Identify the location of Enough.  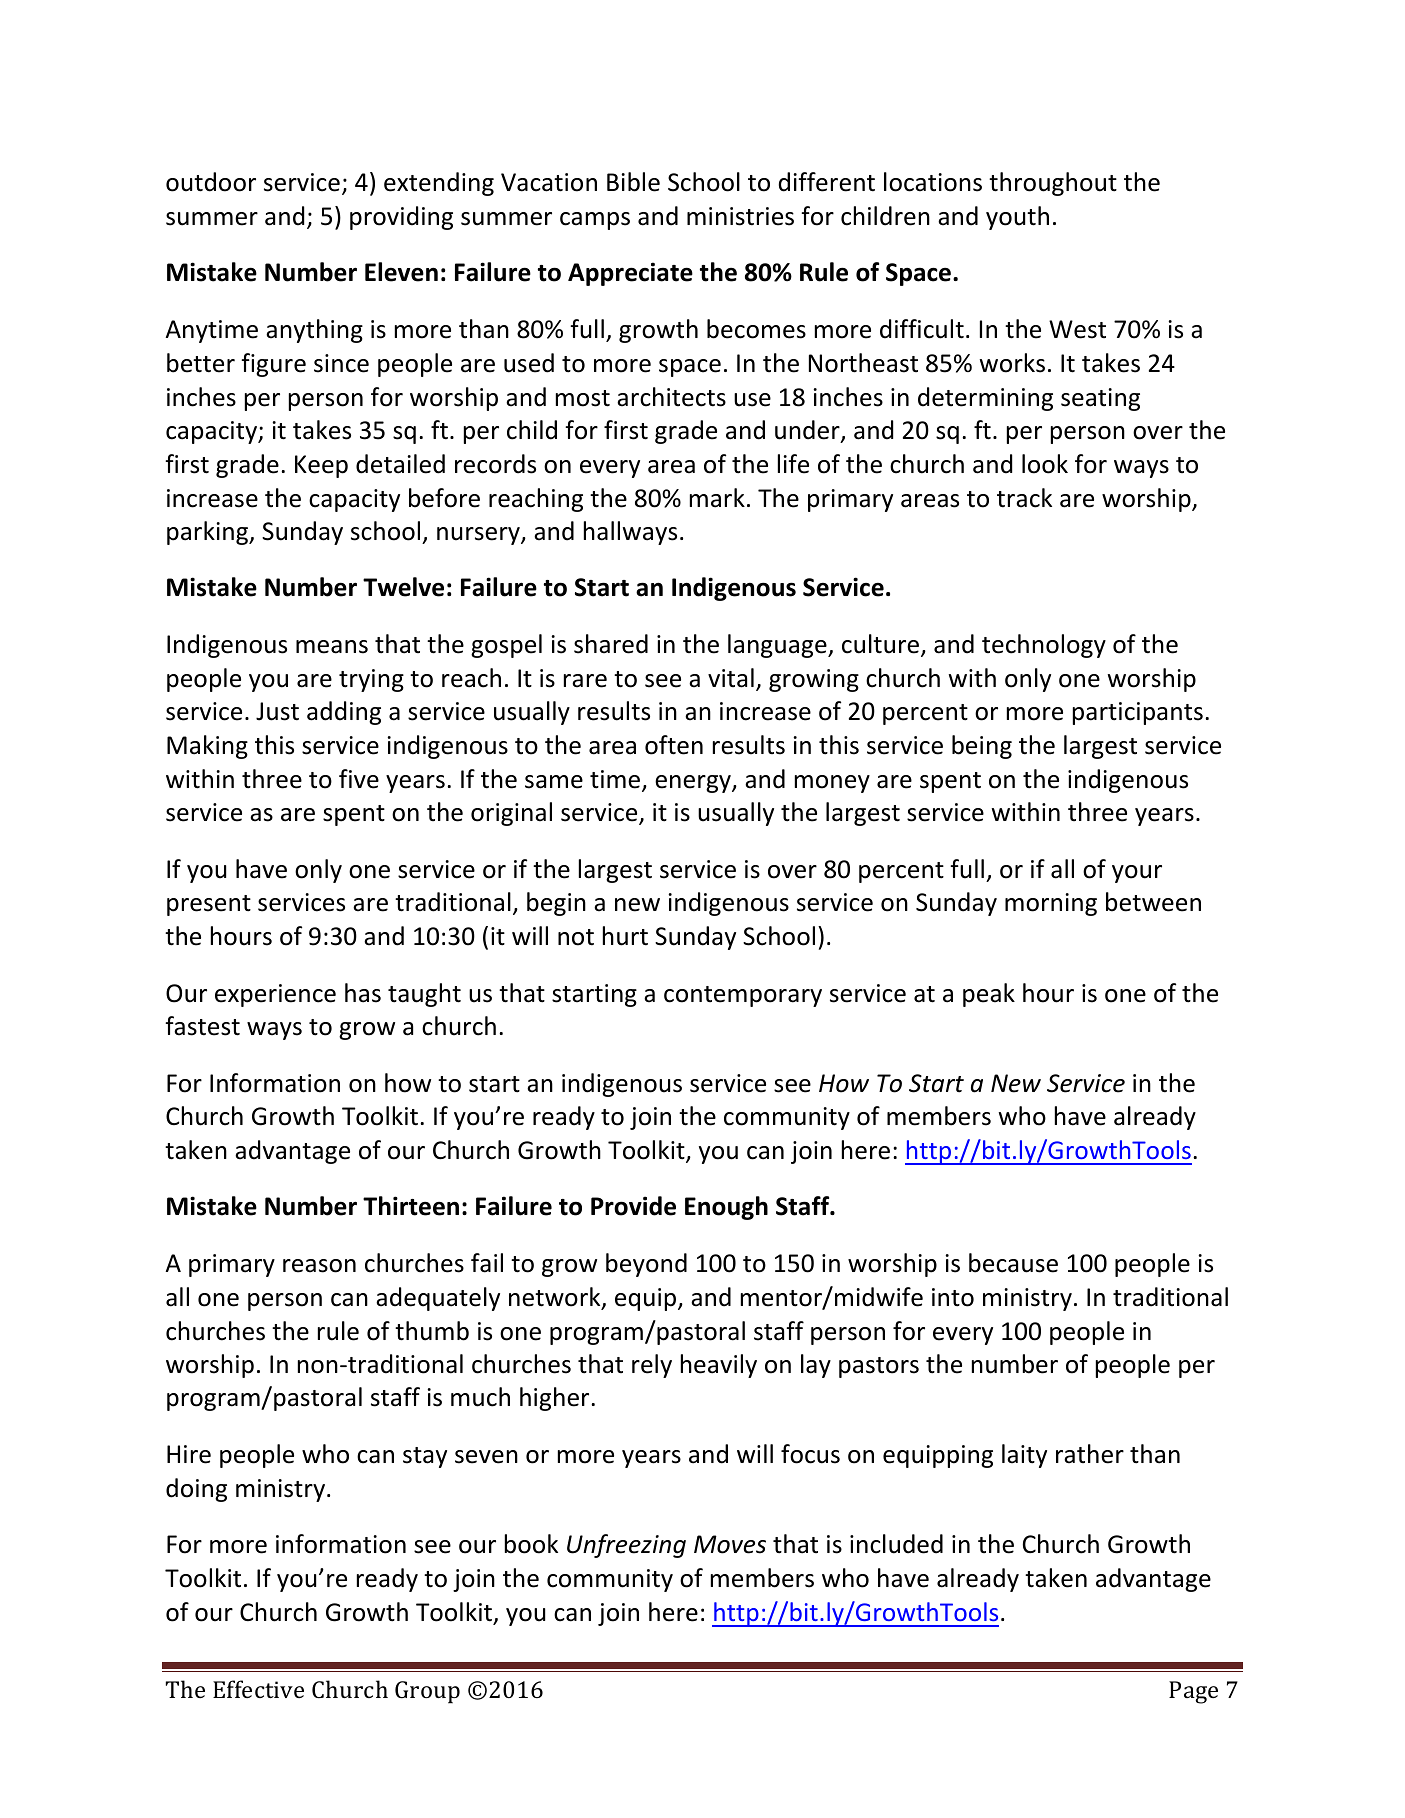
(726, 1208).
